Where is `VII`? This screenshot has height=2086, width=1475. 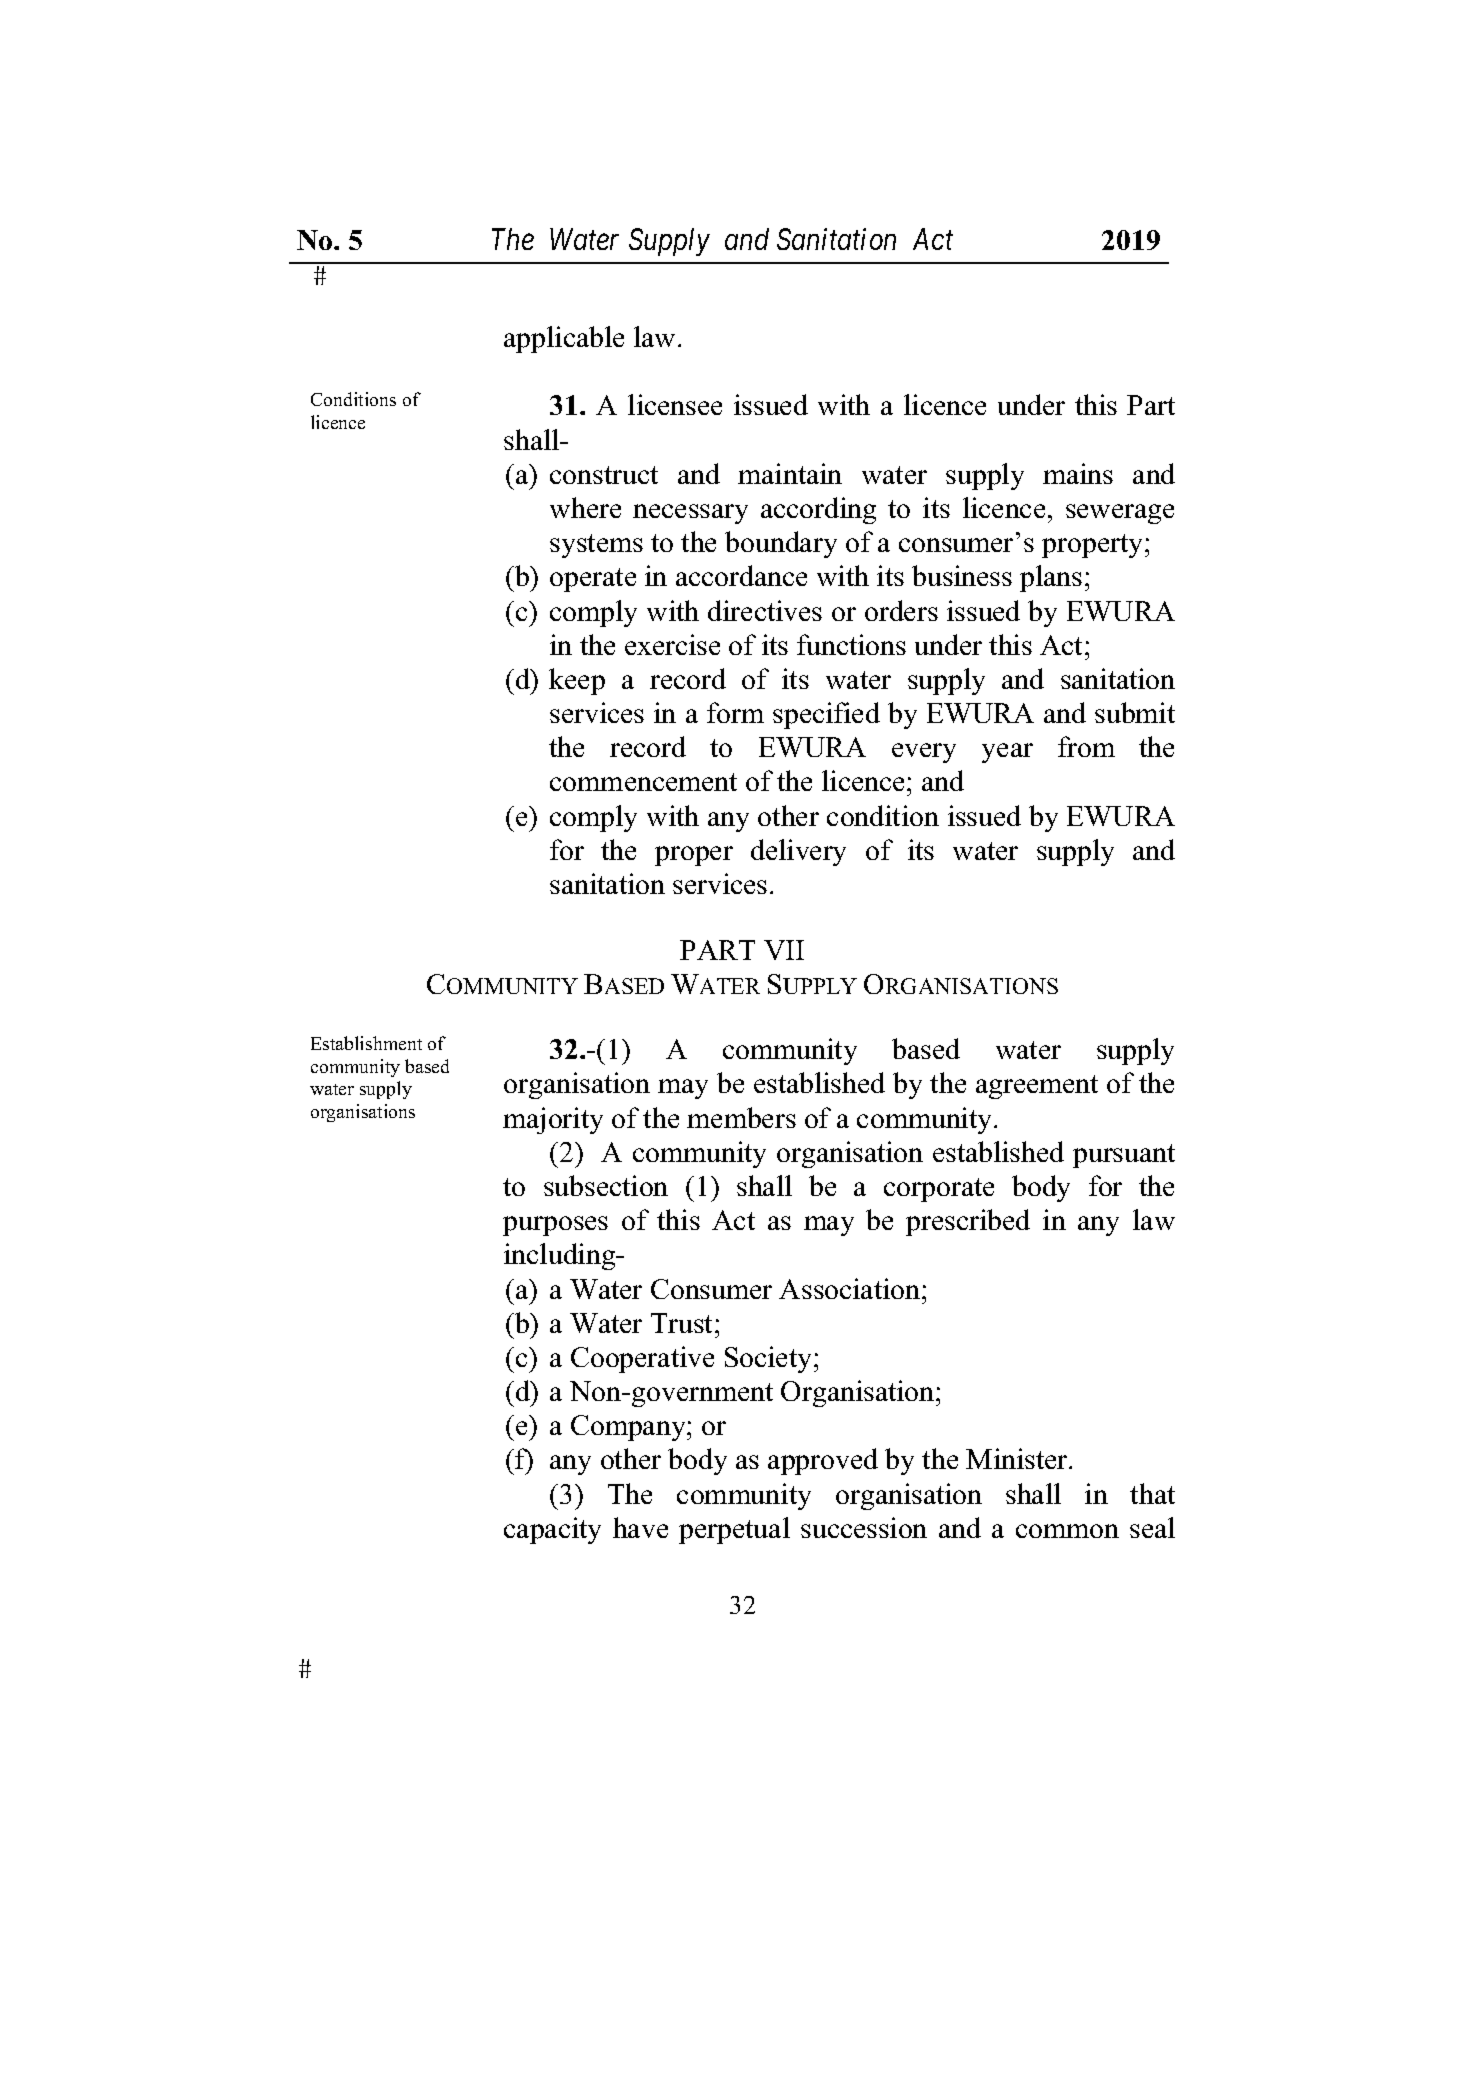
VII is located at coordinates (784, 950).
